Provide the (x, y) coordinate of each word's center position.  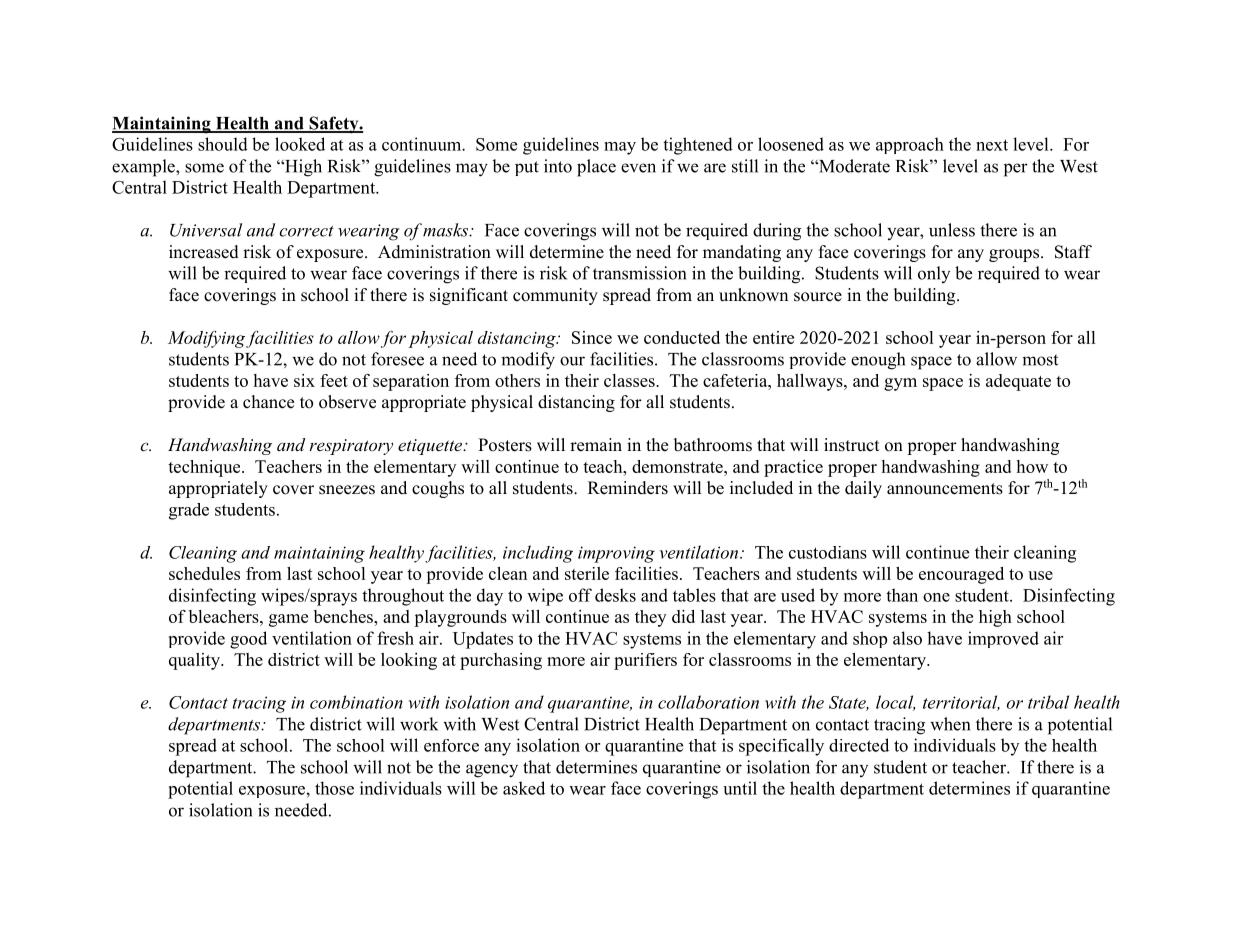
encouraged (961, 575)
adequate (1018, 382)
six (304, 380)
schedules (204, 573)
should (223, 144)
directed (859, 745)
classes (630, 380)
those (334, 788)
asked (524, 788)
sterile (587, 573)
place (596, 168)
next (992, 145)
